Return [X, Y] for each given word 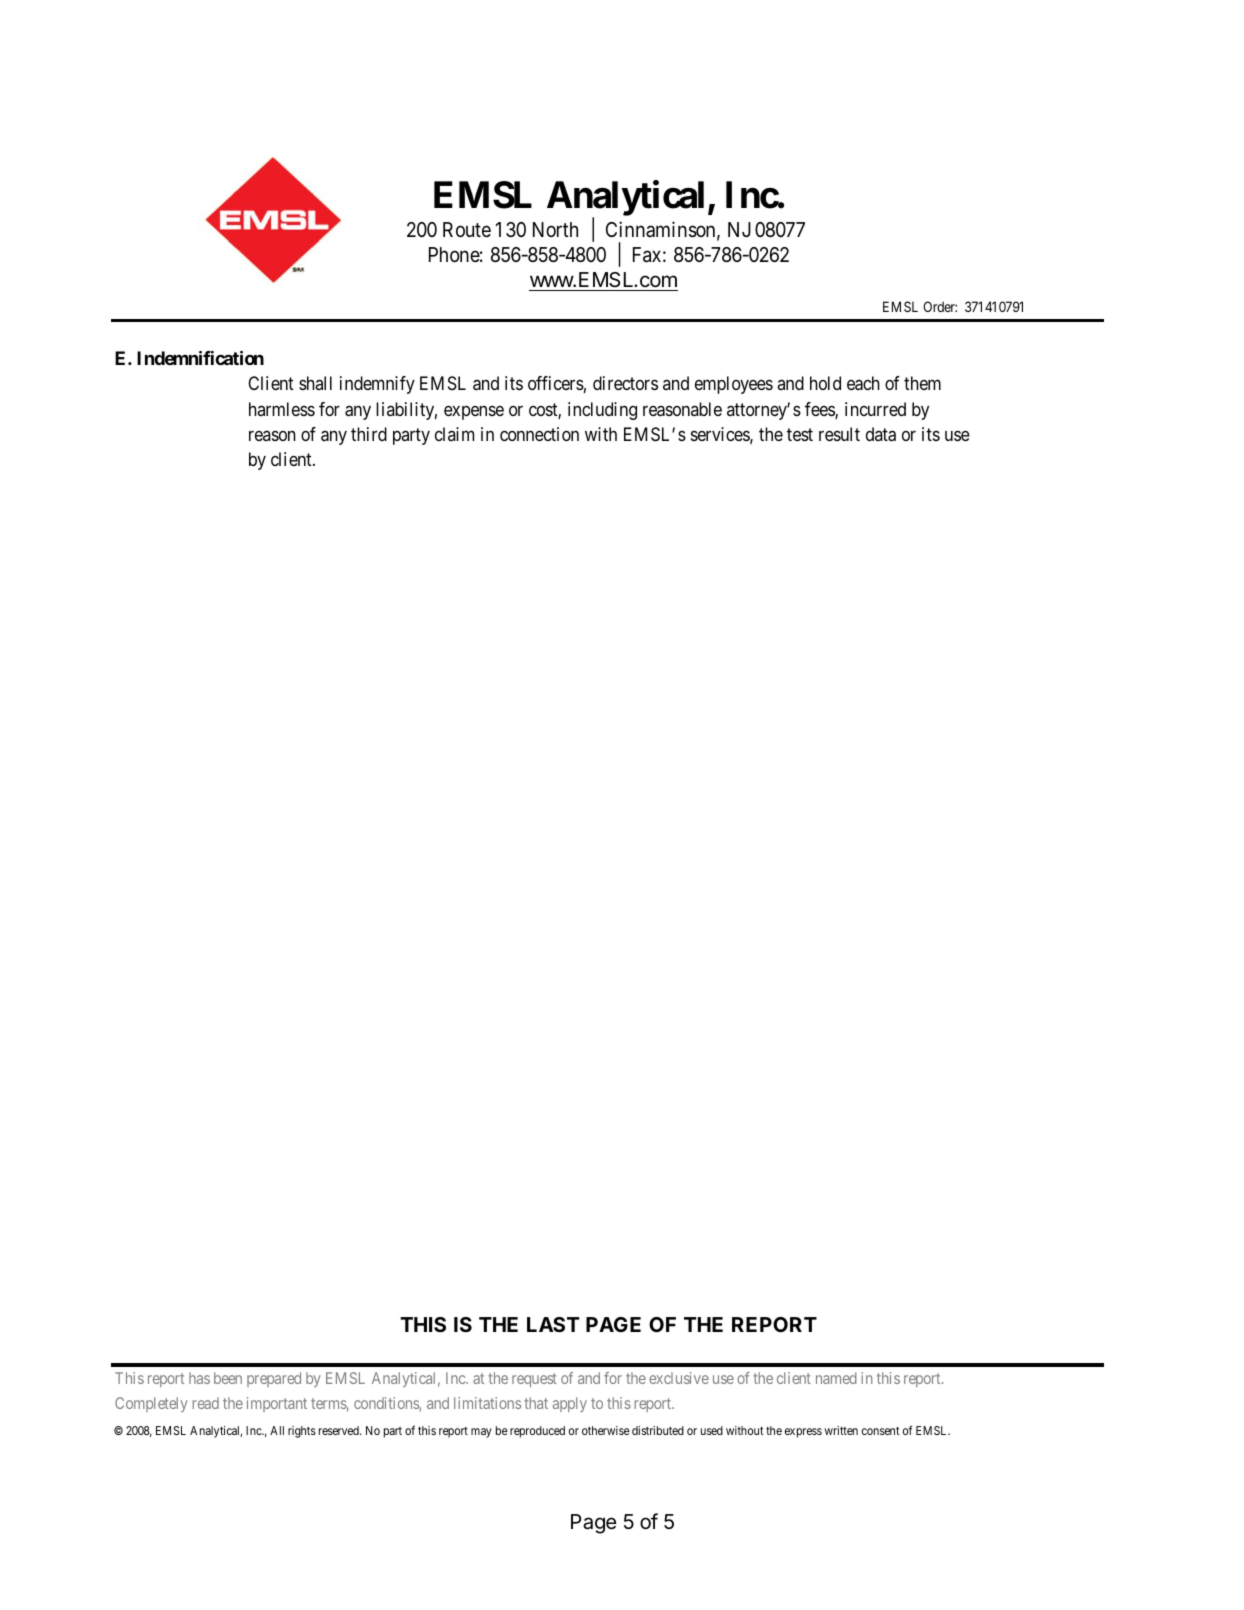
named [836, 1378]
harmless [282, 409]
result [839, 434]
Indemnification [200, 358]
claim [454, 434]
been [228, 1378]
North [555, 229]
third [369, 434]
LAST [553, 1324]
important [277, 1404]
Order [940, 306]
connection [539, 434]
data [881, 434]
